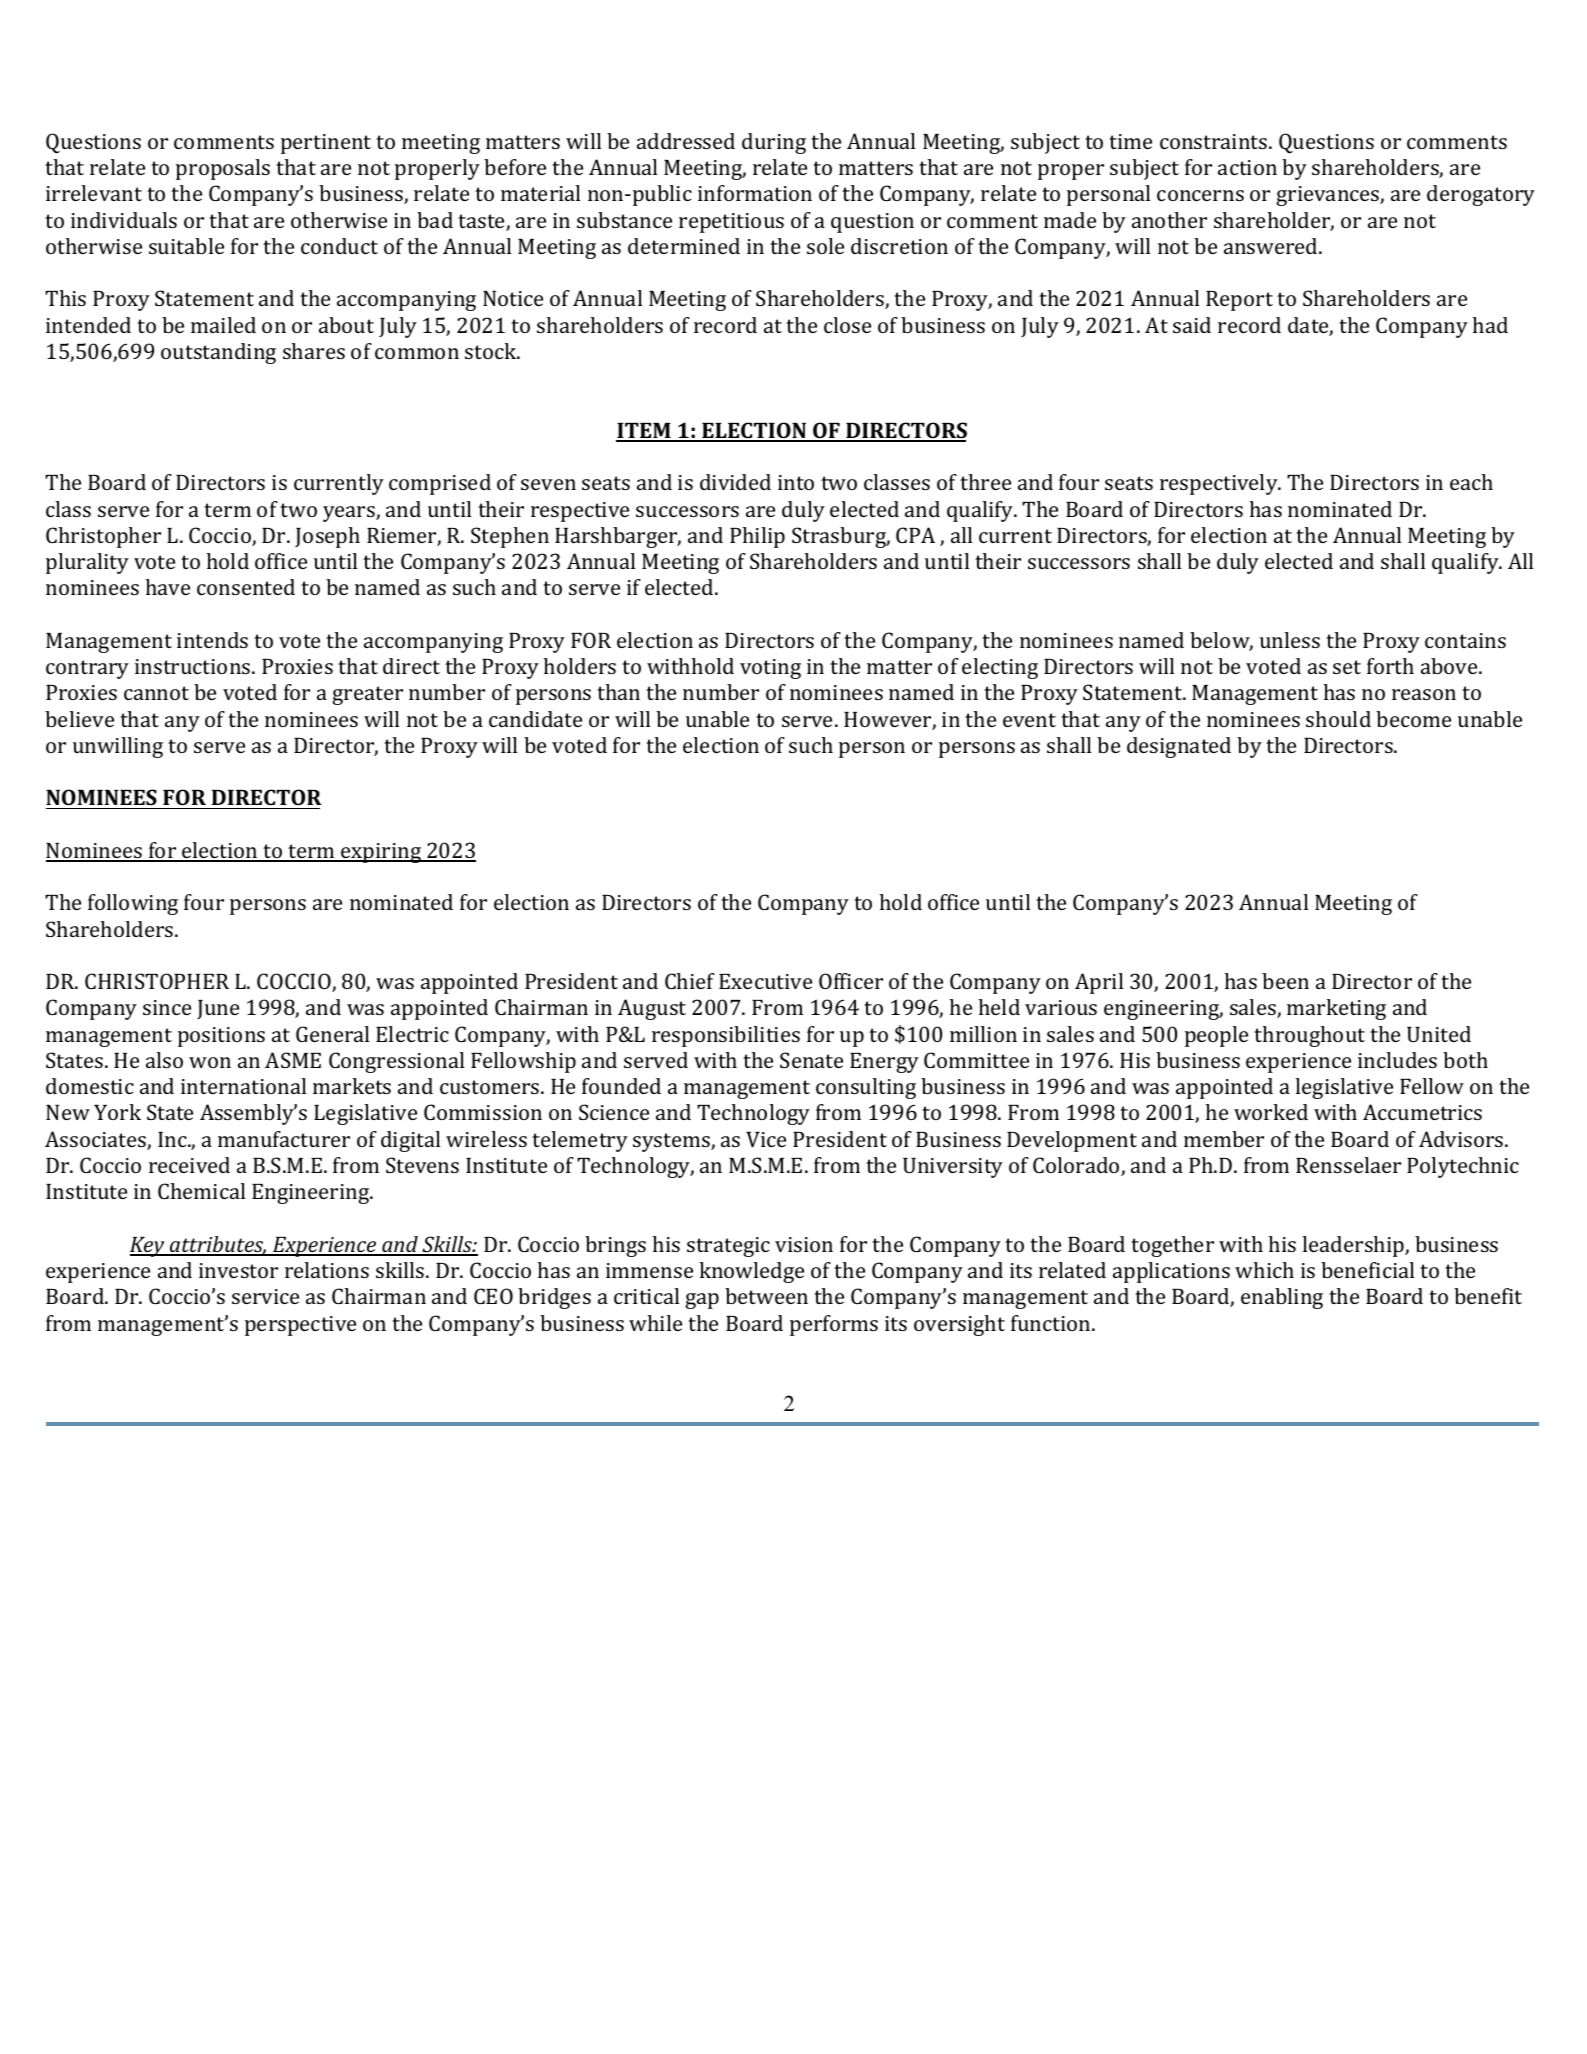 Image resolution: width=1587 pixels, height=2054 pixels. What do you see at coordinates (1285, 981) in the image?
I see `been` at bounding box center [1285, 981].
